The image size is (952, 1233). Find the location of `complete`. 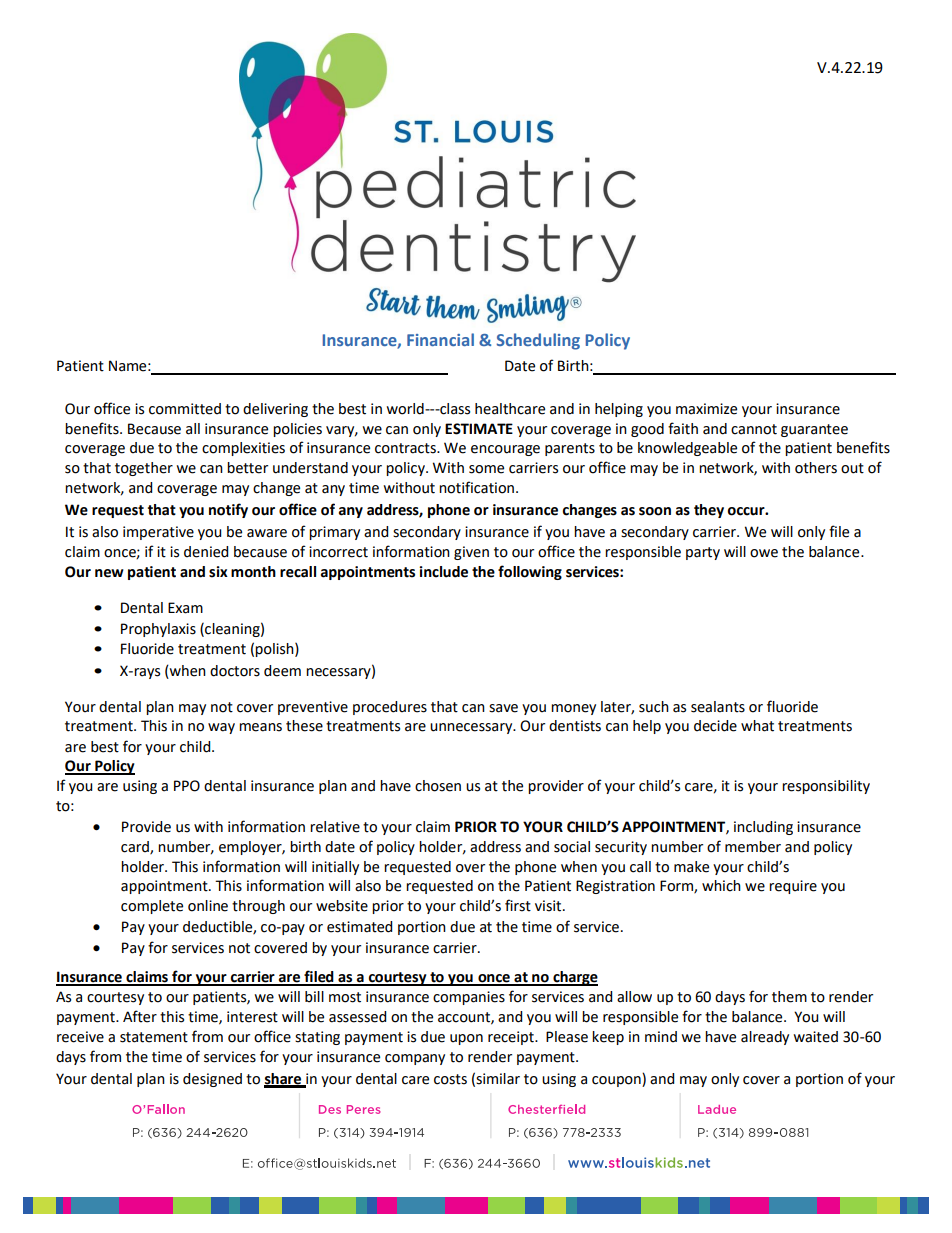

complete is located at coordinates (152, 907).
